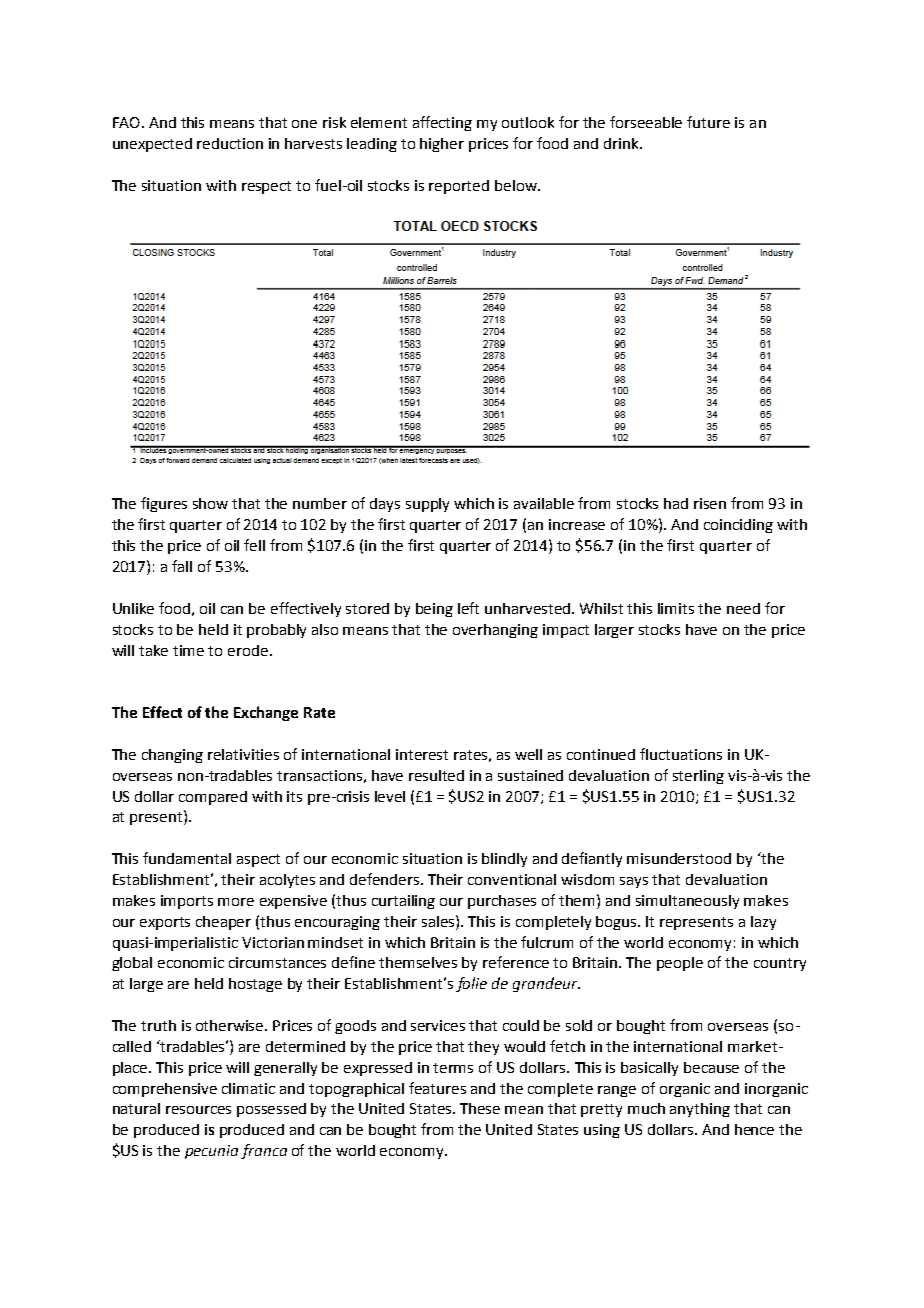  I want to click on These, so click(480, 1108).
